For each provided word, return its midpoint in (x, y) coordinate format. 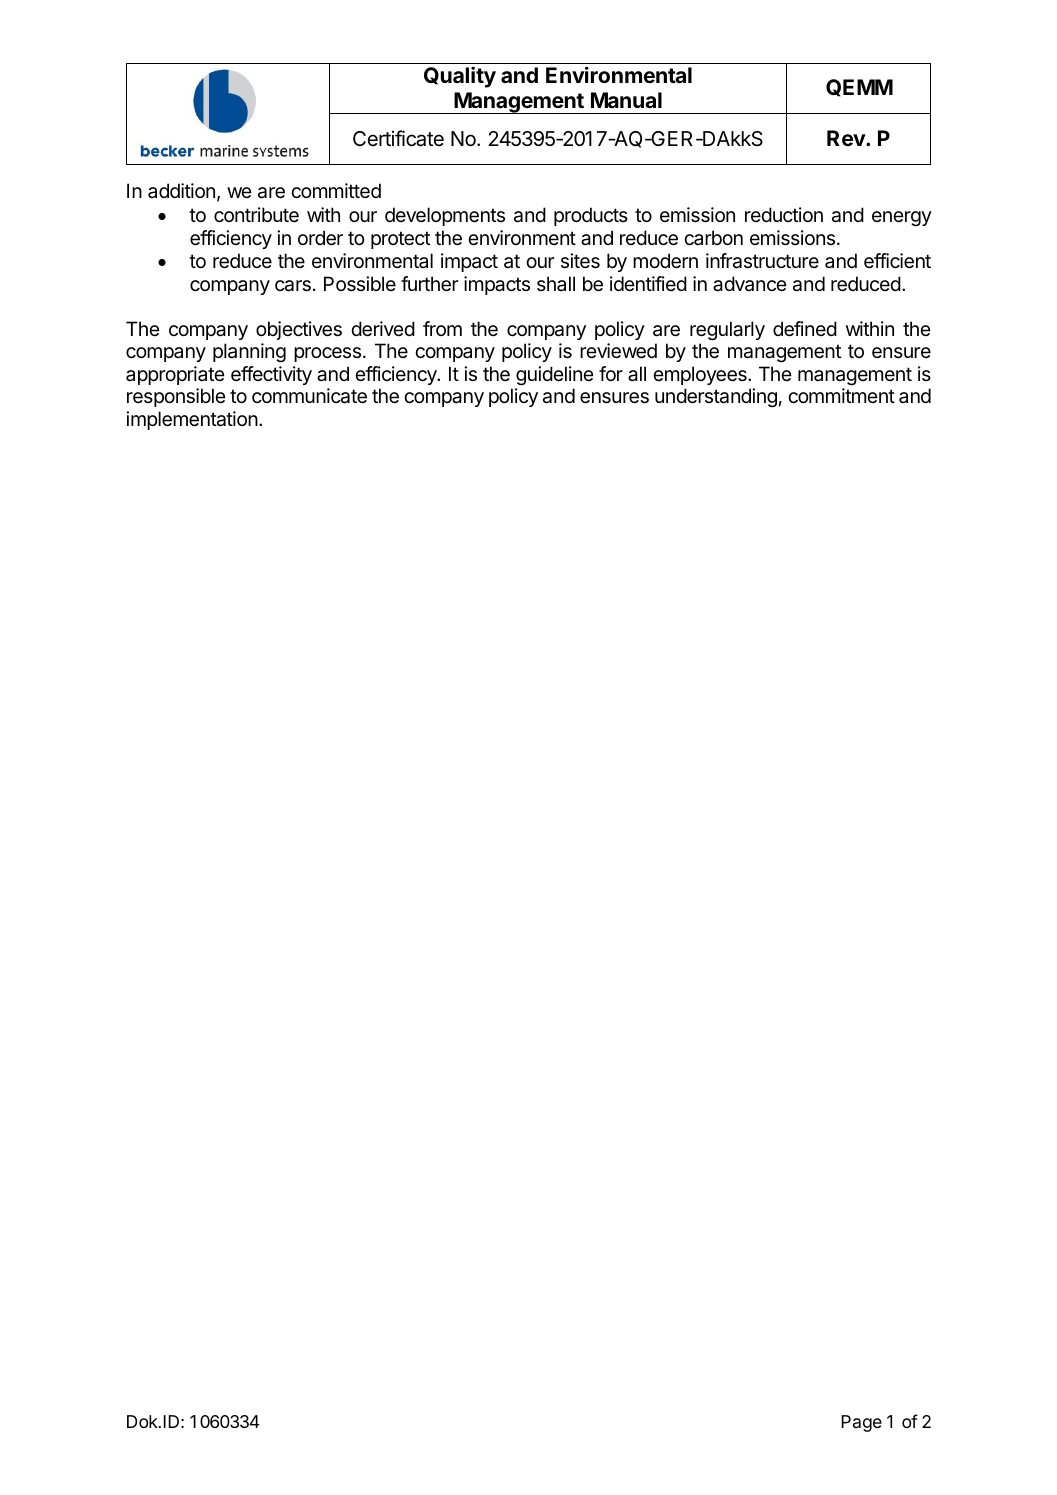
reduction (784, 214)
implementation (192, 420)
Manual (626, 100)
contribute (256, 215)
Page (861, 1423)
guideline (555, 376)
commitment (841, 395)
